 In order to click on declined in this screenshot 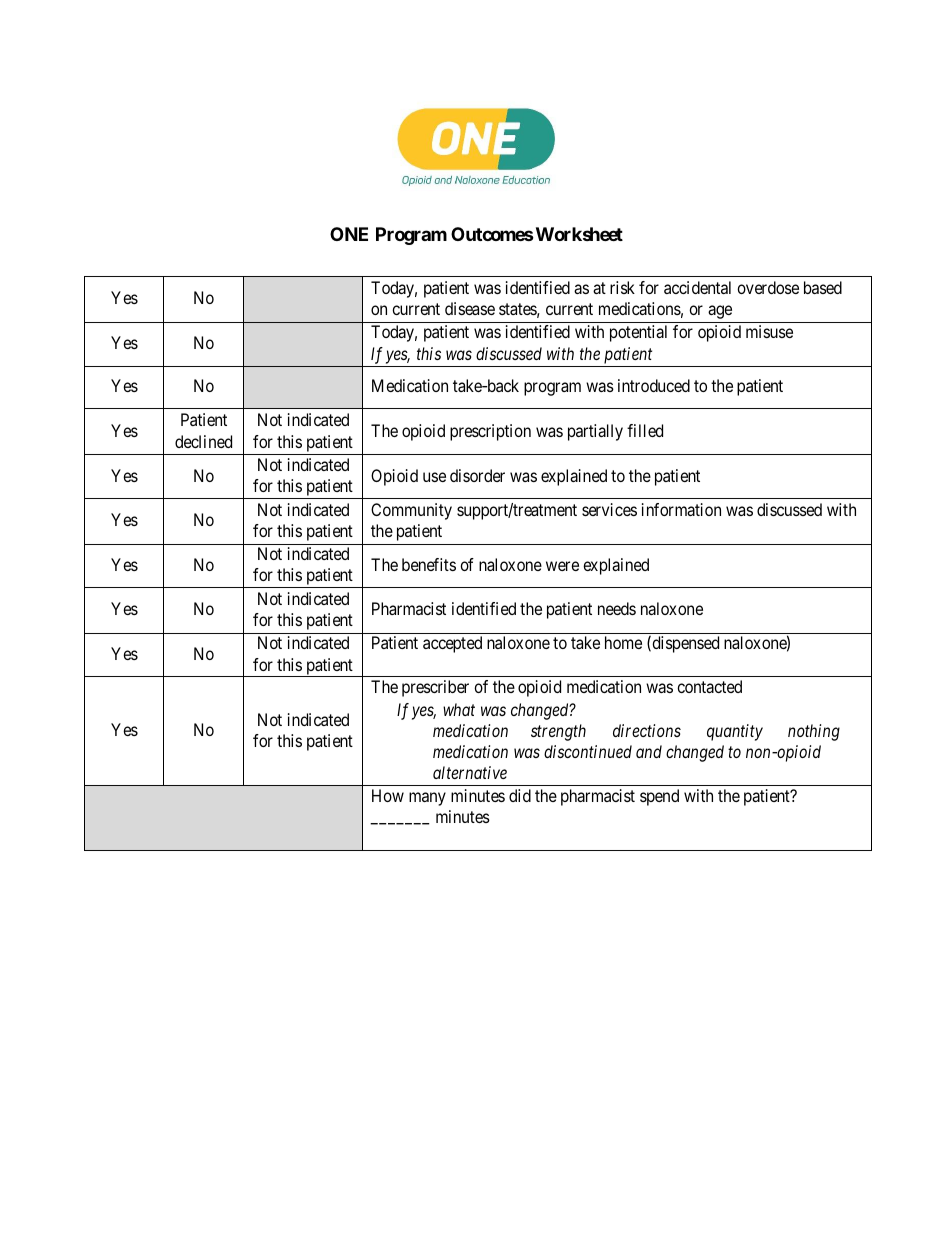, I will do `click(203, 441)`.
